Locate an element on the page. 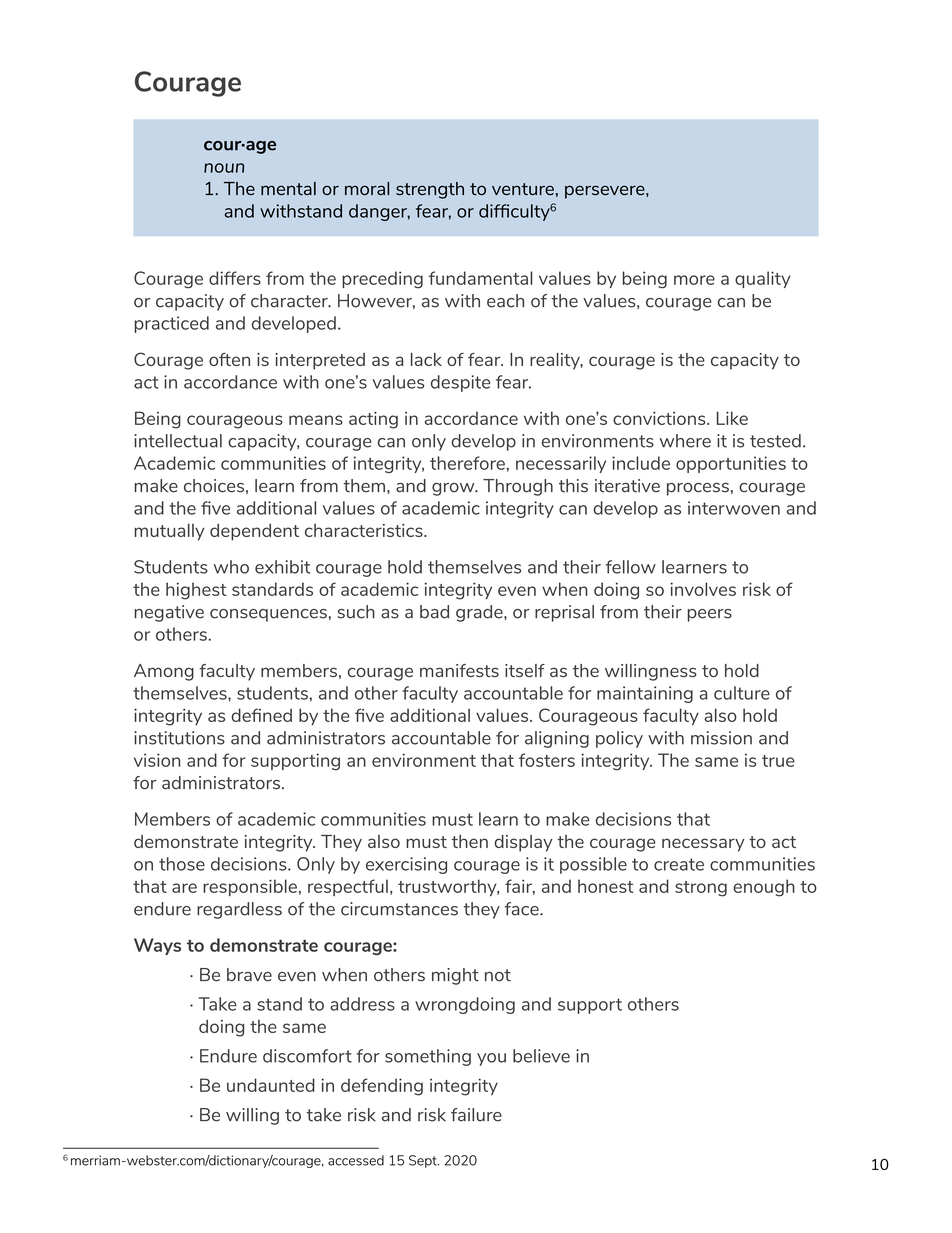 This document has height=1233, width=952. culture is located at coordinates (742, 693).
